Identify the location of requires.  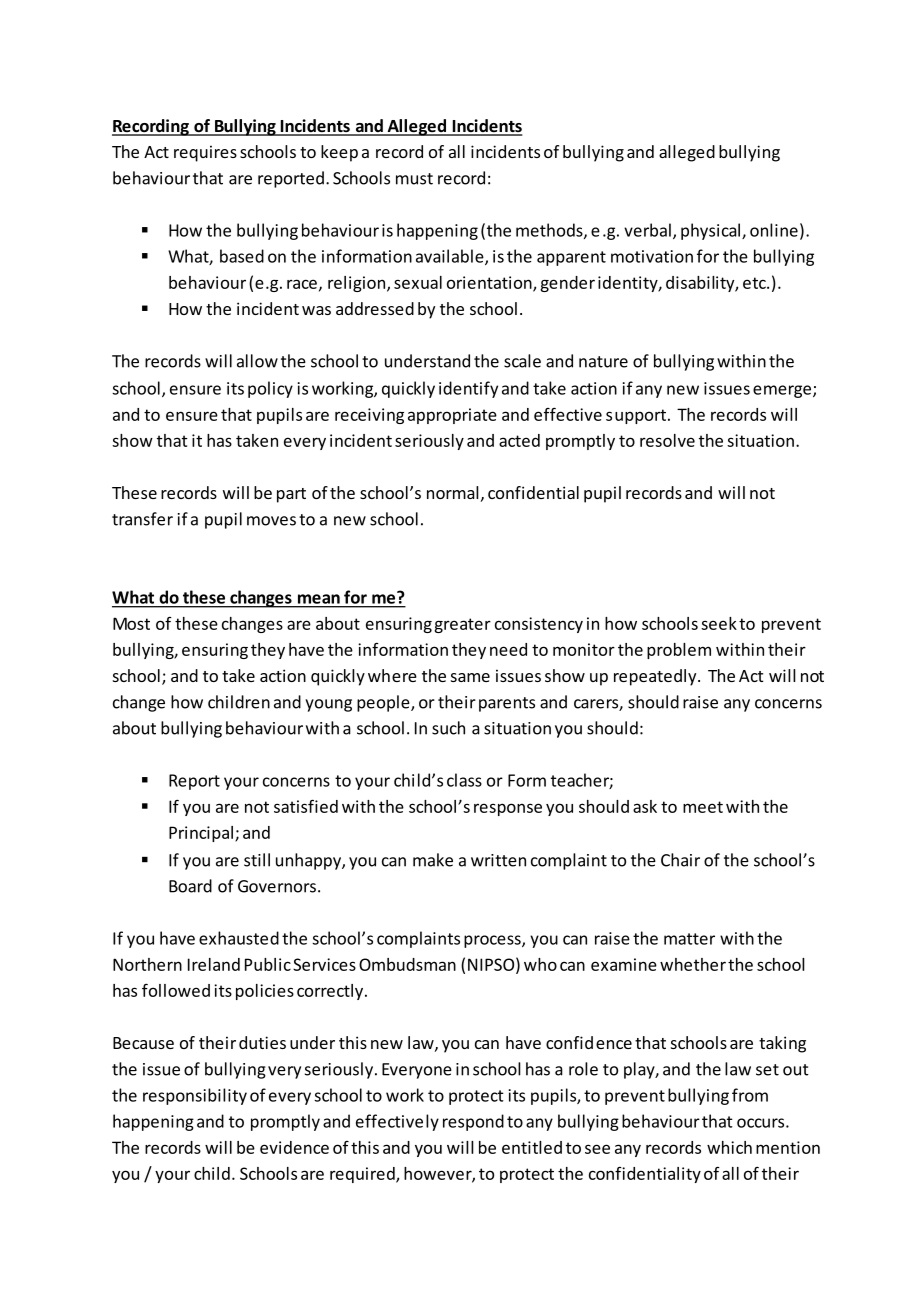
(205, 153).
